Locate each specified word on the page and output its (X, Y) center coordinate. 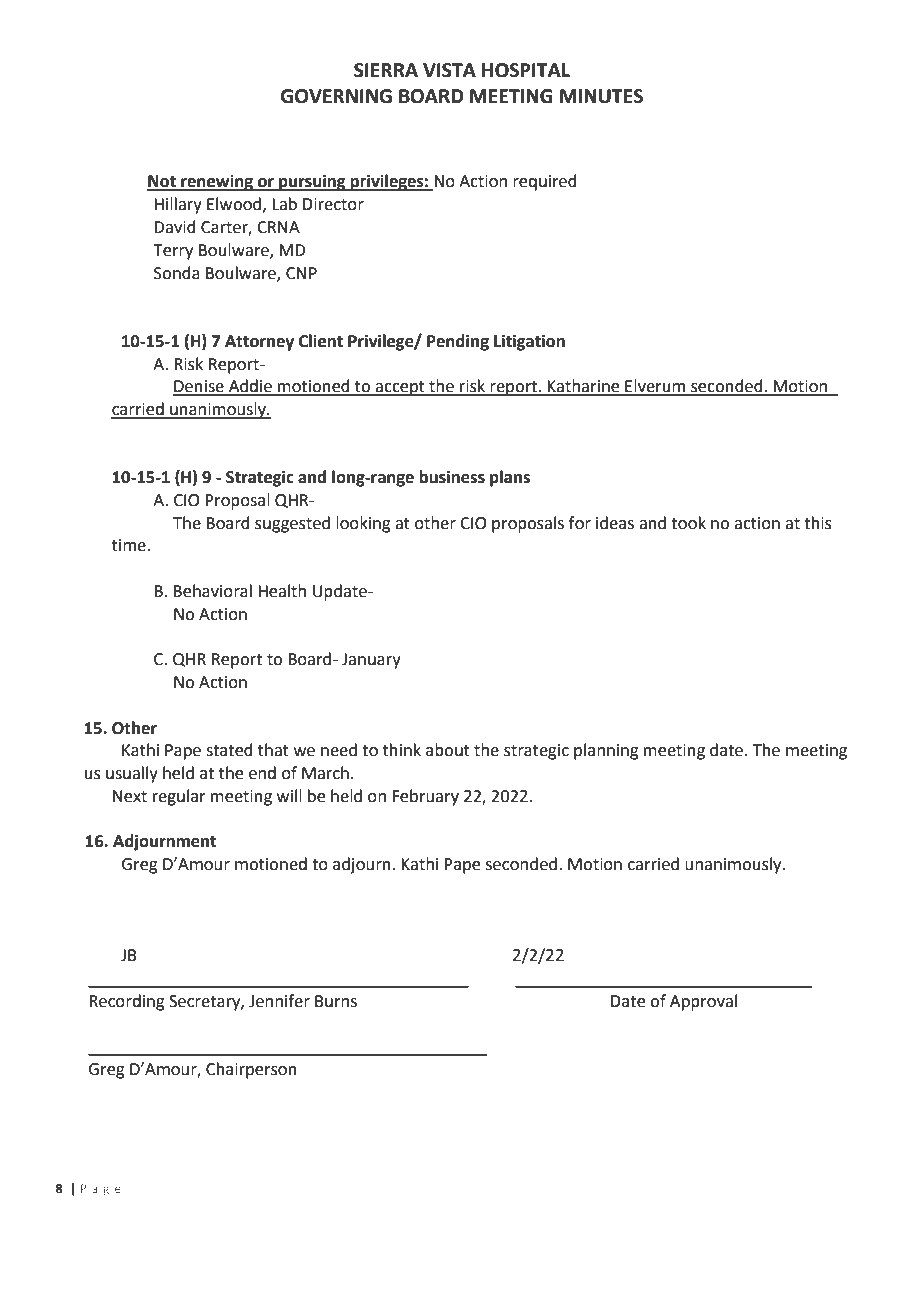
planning (606, 751)
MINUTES (601, 96)
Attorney (259, 343)
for (580, 523)
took (688, 523)
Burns (336, 1001)
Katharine (584, 387)
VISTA (449, 70)
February (425, 797)
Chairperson (251, 1070)
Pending (458, 342)
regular (179, 797)
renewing (217, 183)
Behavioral (212, 591)
